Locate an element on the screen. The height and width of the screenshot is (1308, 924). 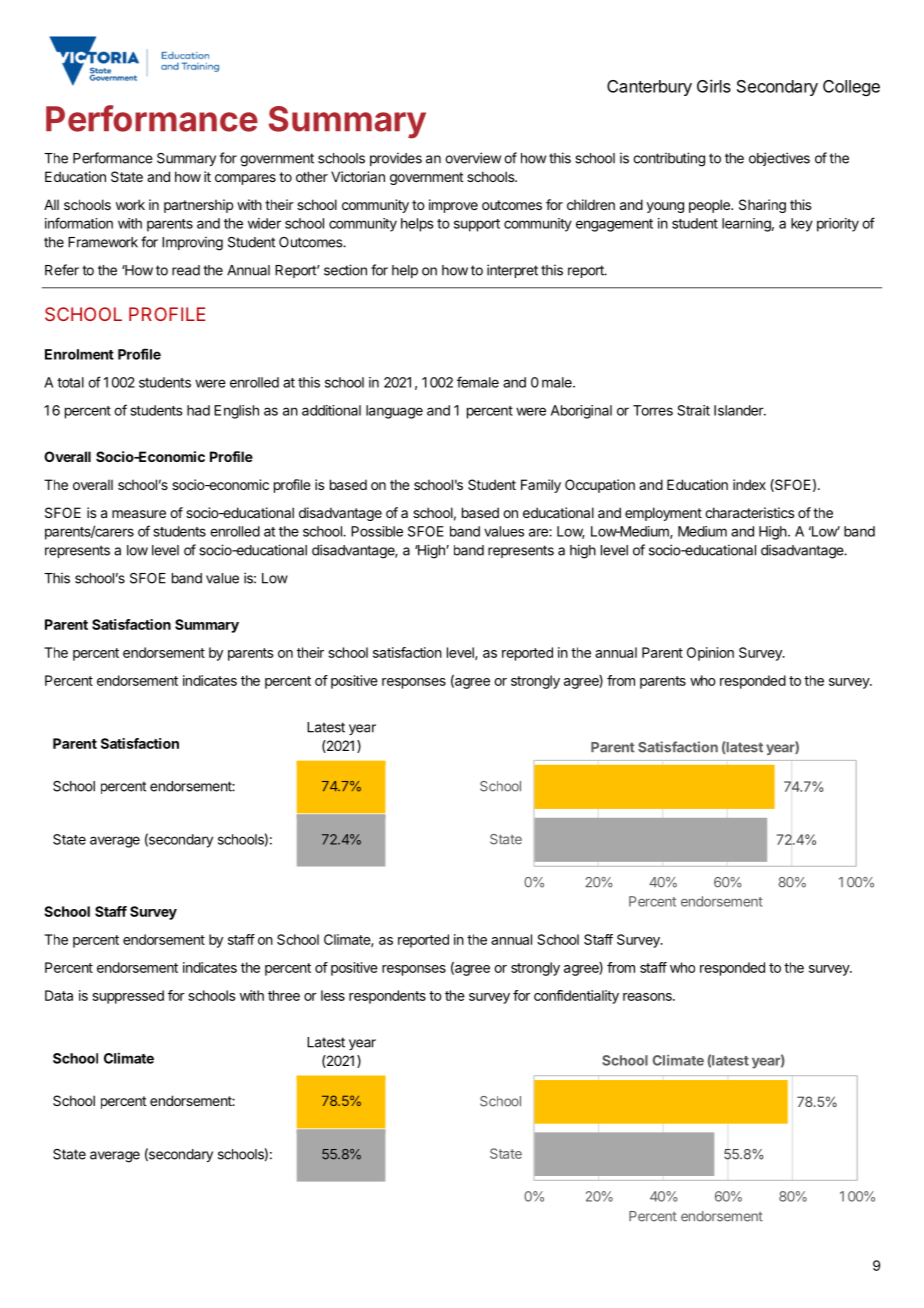
measure is located at coordinates (139, 514).
